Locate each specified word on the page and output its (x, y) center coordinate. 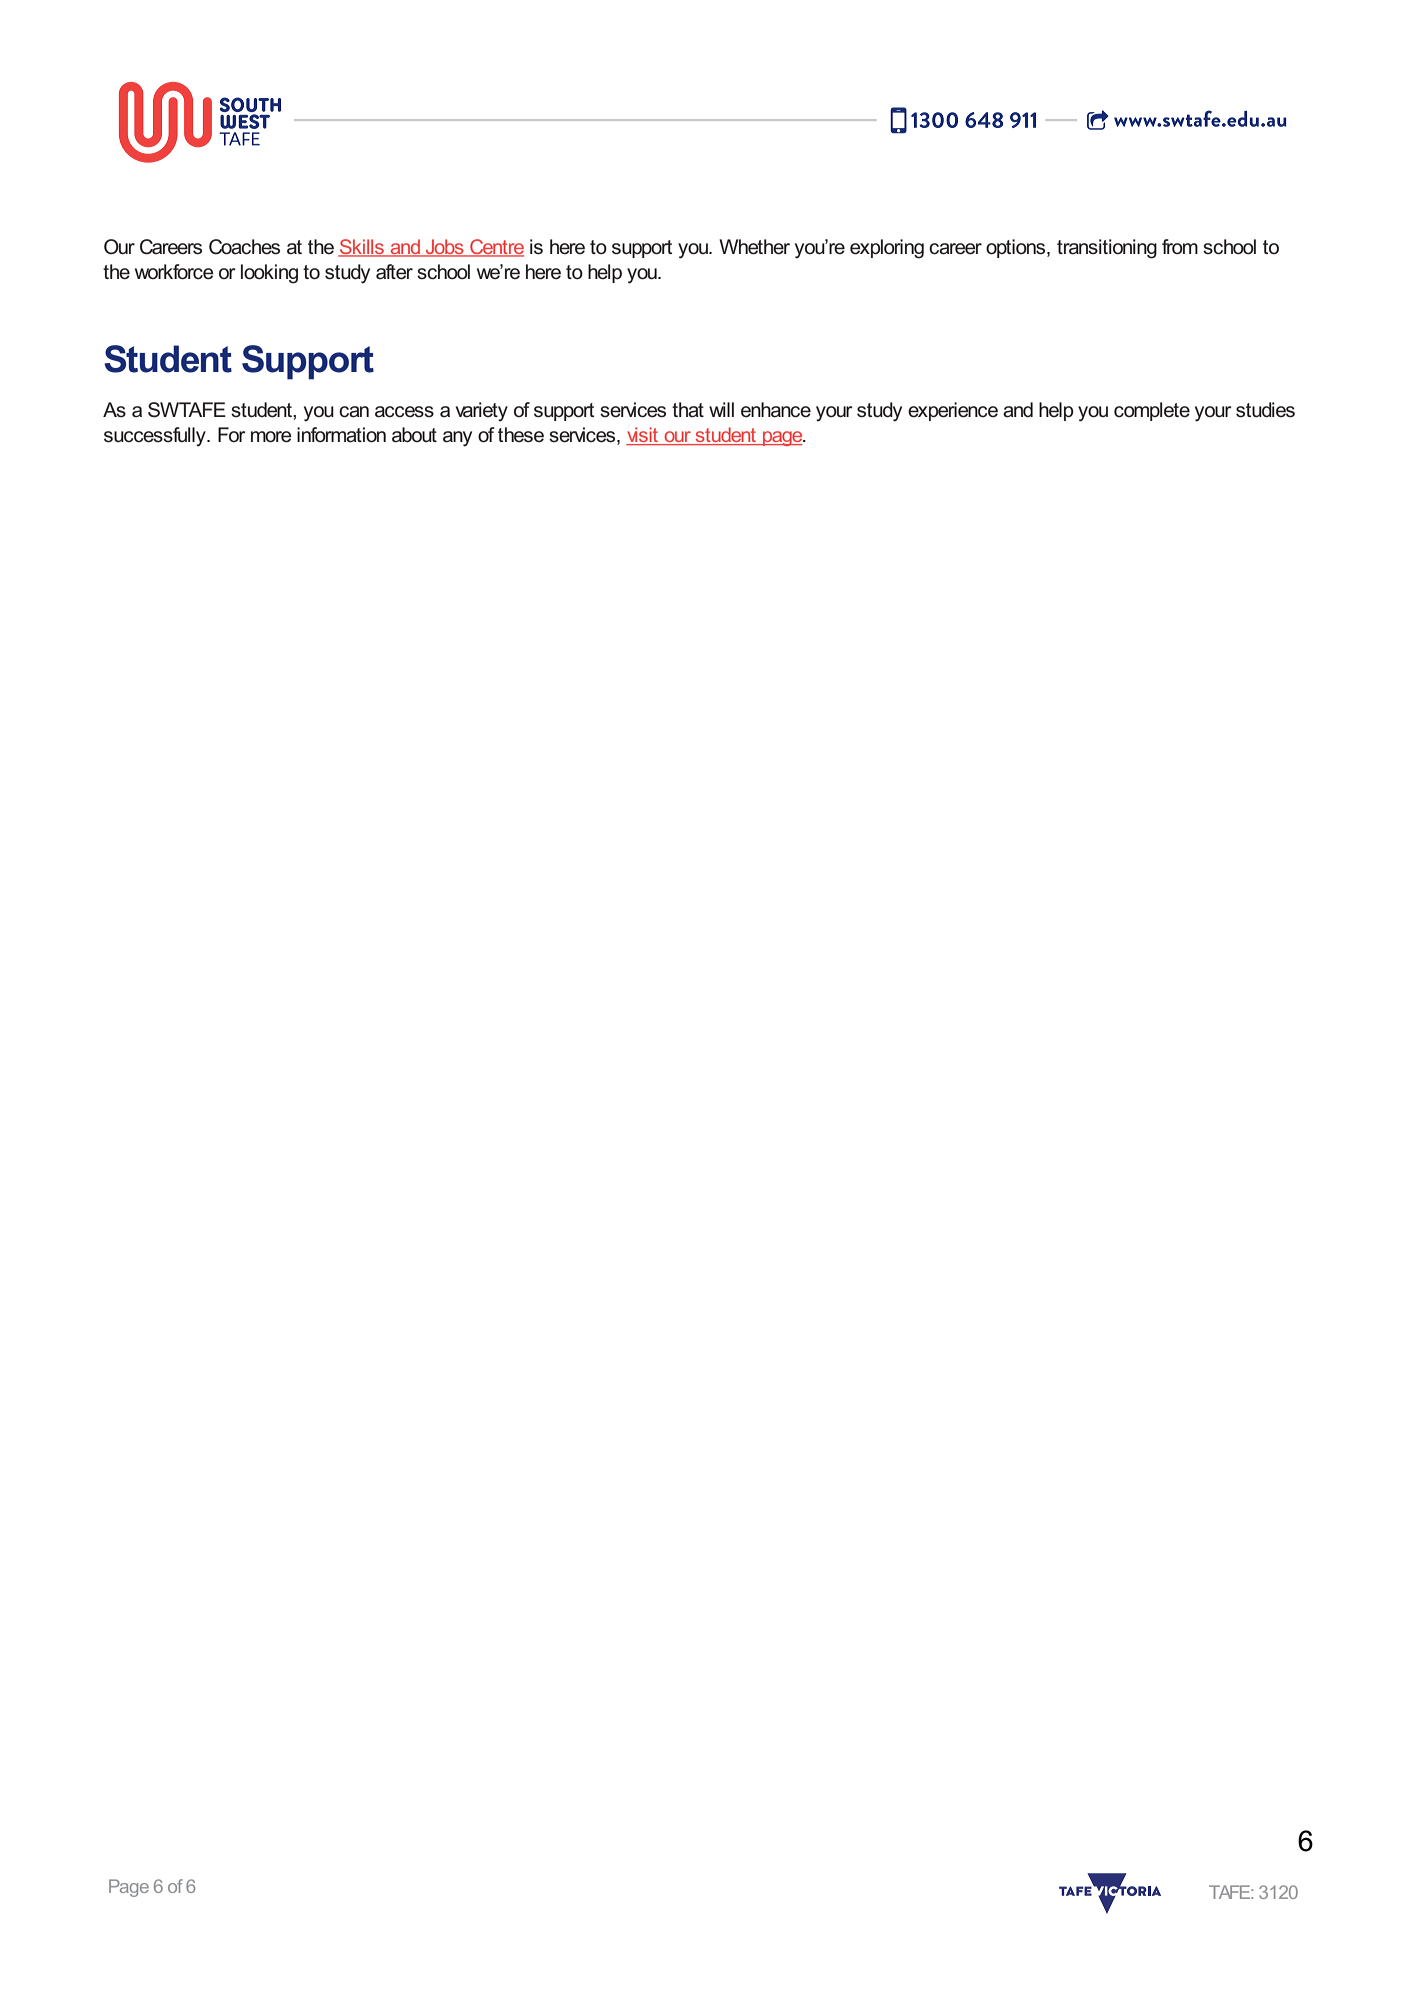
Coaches (244, 247)
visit (643, 436)
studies (1265, 410)
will (721, 409)
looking (269, 274)
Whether (754, 247)
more (271, 437)
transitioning (1107, 249)
